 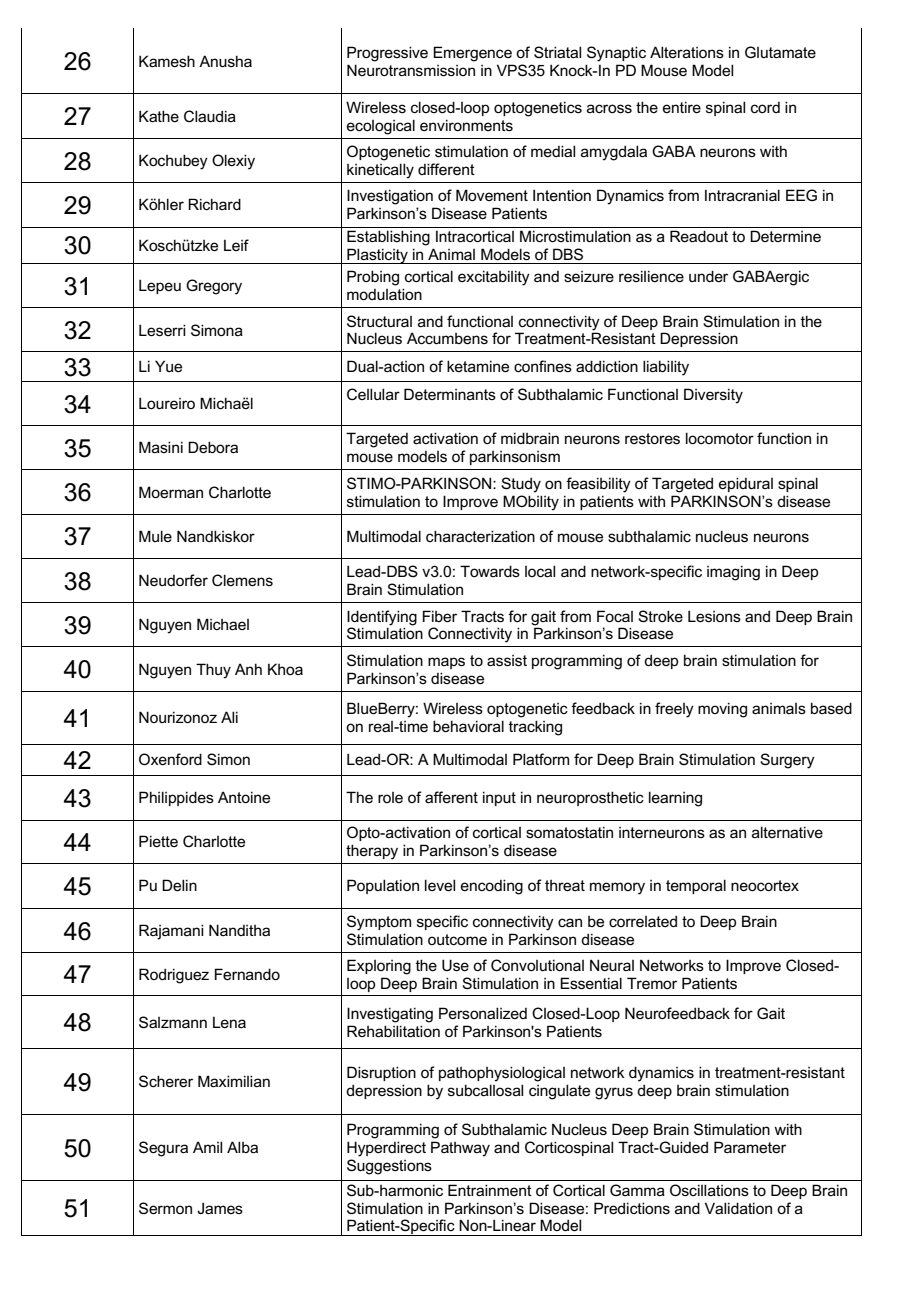 I want to click on Yue, so click(x=168, y=366).
